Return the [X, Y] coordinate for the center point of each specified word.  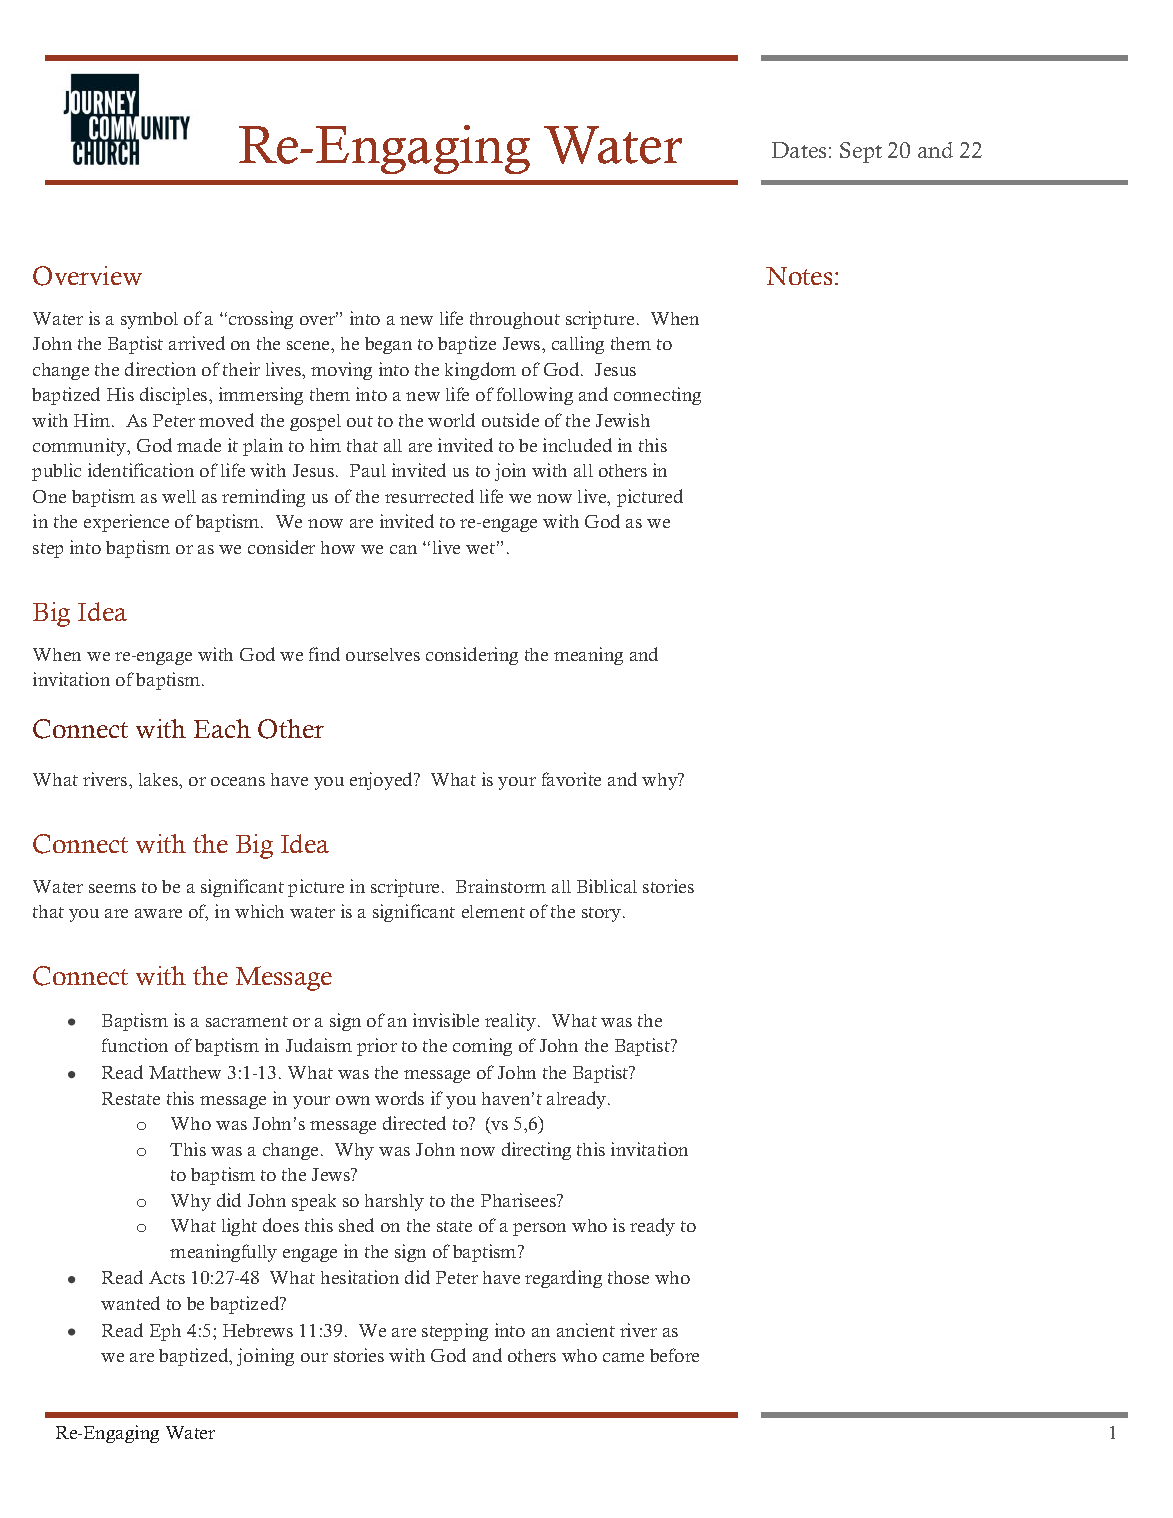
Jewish [623, 420]
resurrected [429, 496]
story [601, 914]
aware [158, 913]
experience [126, 523]
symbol [149, 320]
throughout [515, 320]
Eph [165, 1332]
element [493, 911]
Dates [799, 150]
